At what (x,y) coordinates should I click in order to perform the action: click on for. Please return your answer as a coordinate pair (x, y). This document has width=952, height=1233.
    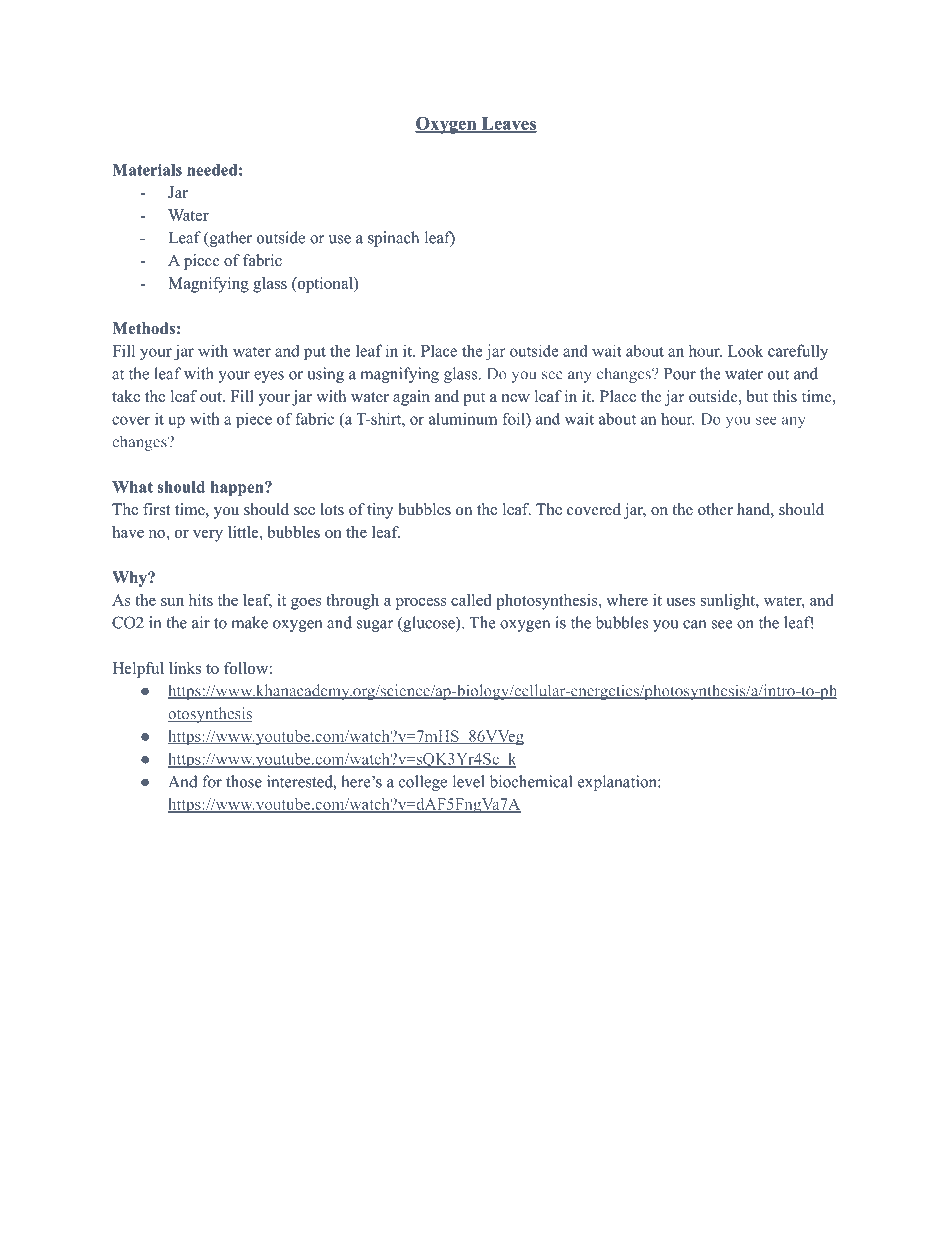
    Looking at the image, I should click on (212, 781).
